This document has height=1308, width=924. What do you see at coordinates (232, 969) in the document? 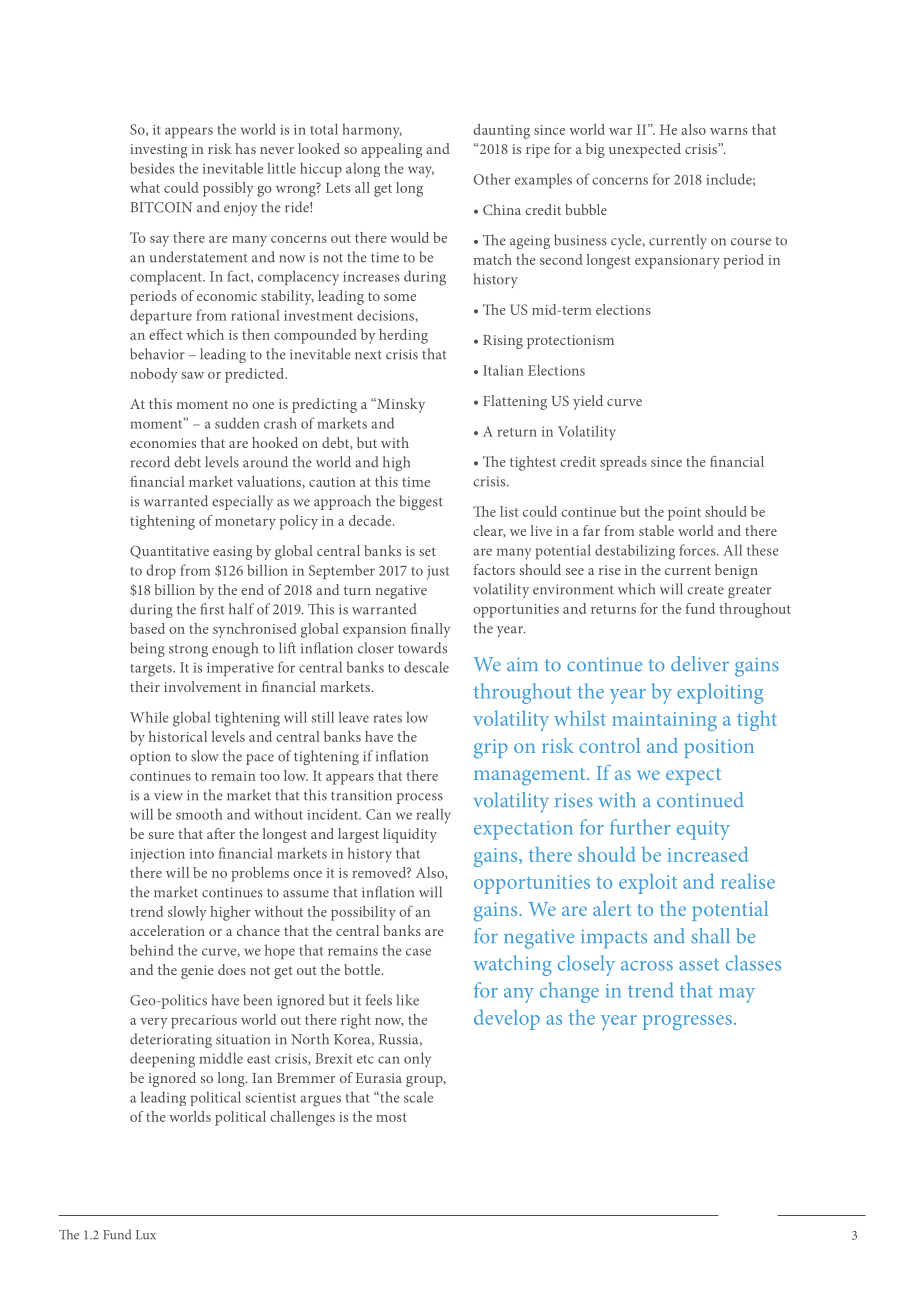
I see `does` at bounding box center [232, 969].
